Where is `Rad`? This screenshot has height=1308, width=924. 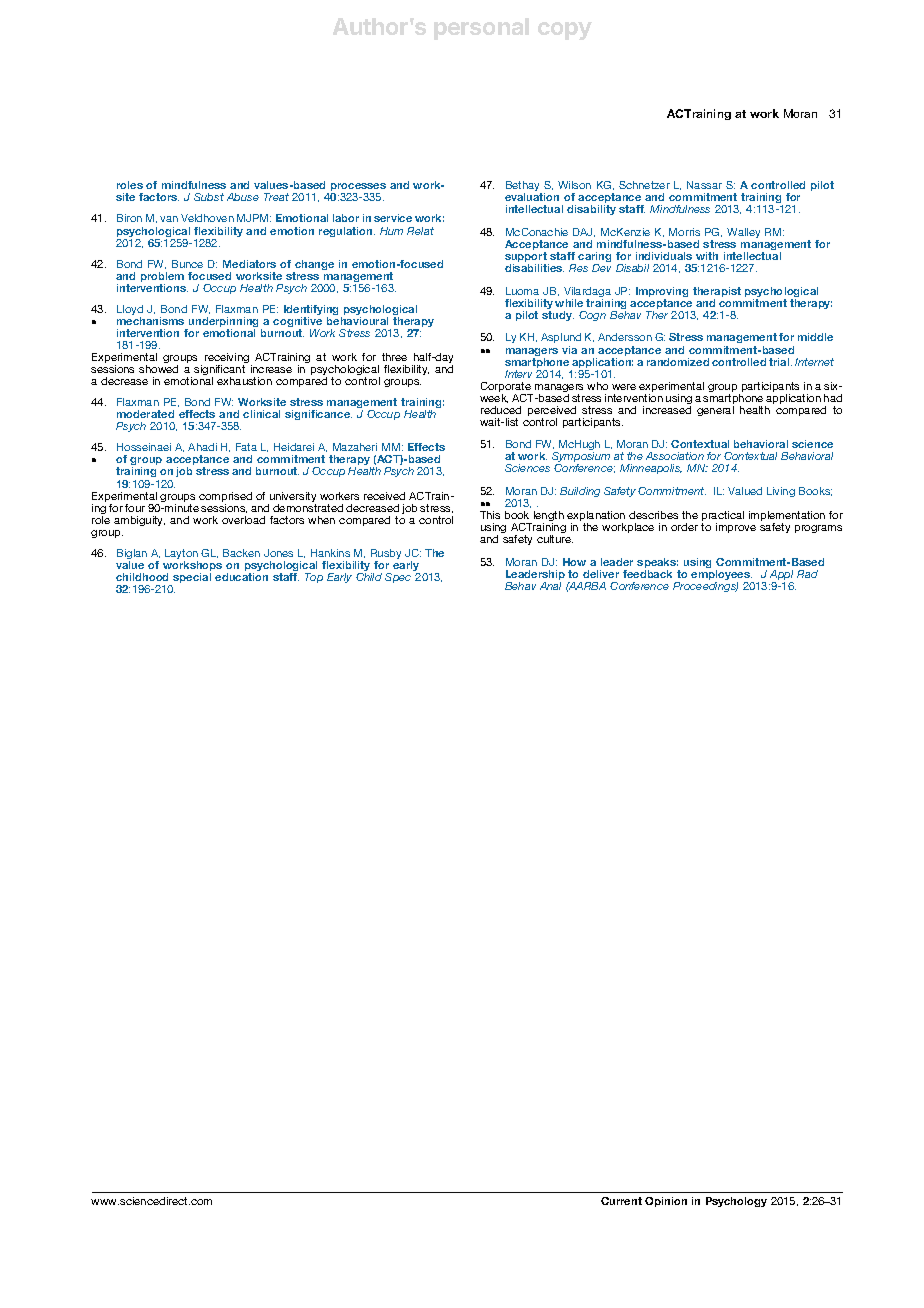 Rad is located at coordinates (807, 574).
